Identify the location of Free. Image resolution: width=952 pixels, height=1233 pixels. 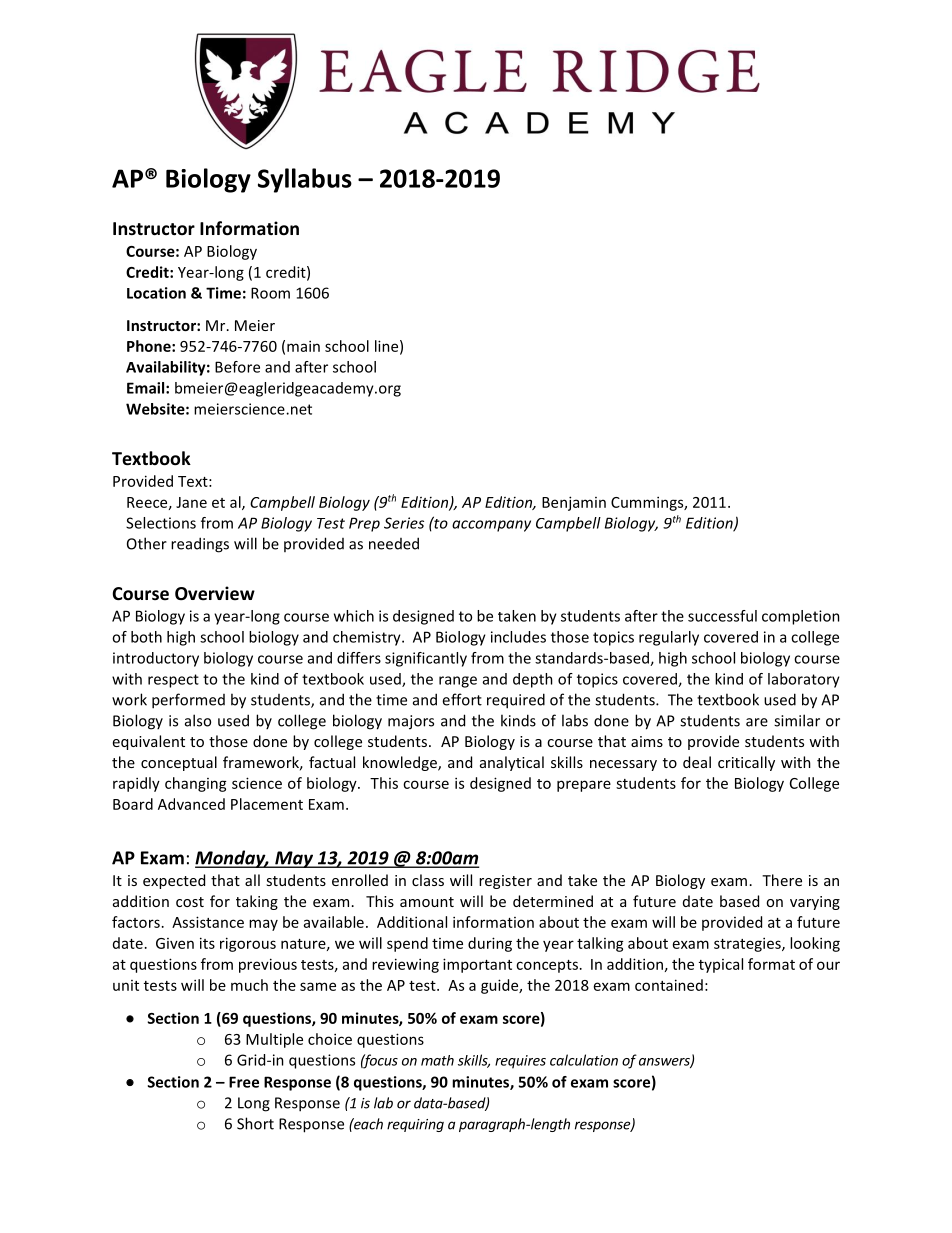
(244, 1082).
